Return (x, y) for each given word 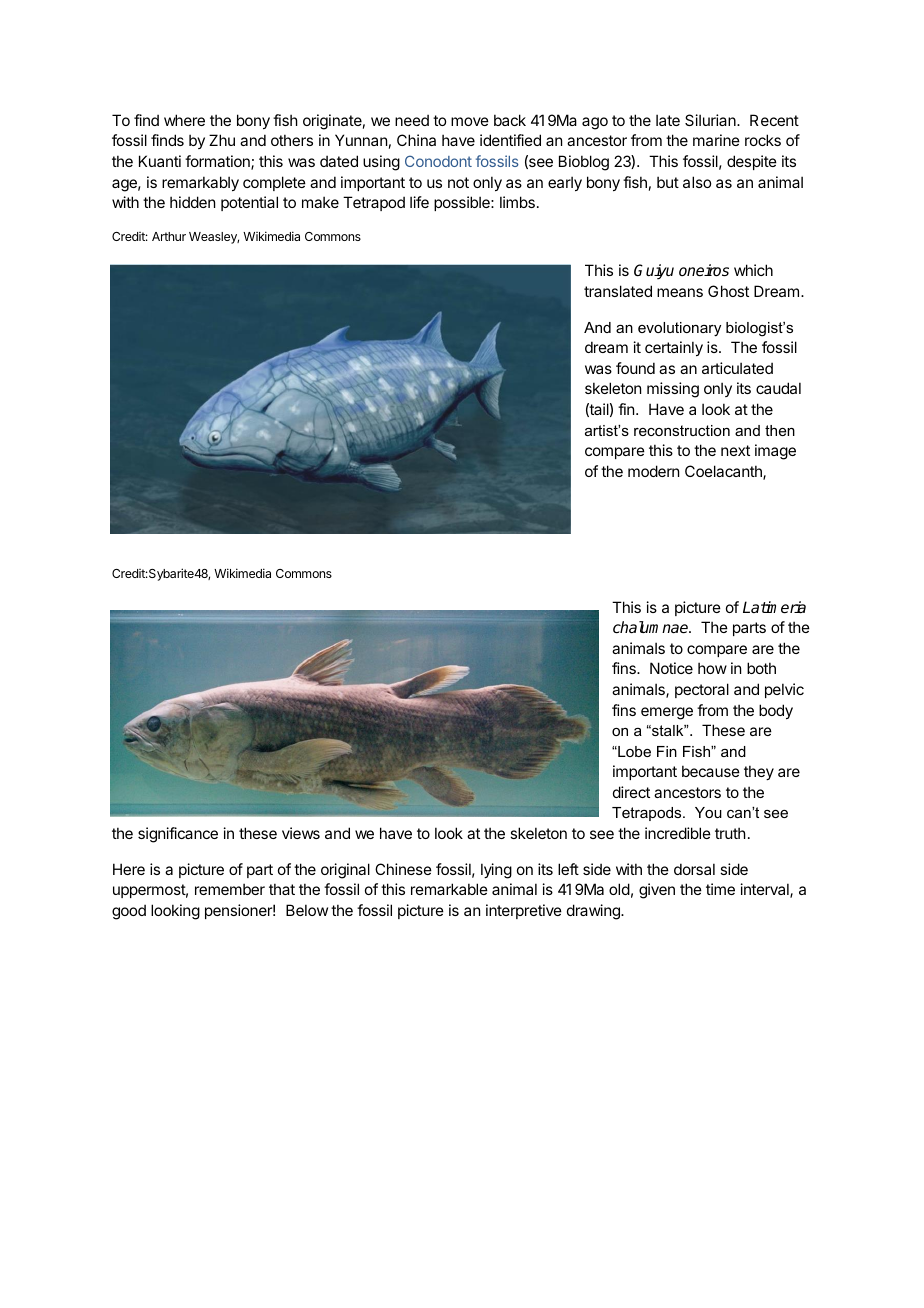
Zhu (222, 140)
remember (230, 889)
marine (716, 140)
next (735, 450)
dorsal (694, 869)
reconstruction (682, 430)
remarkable (449, 889)
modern (653, 471)
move (470, 121)
